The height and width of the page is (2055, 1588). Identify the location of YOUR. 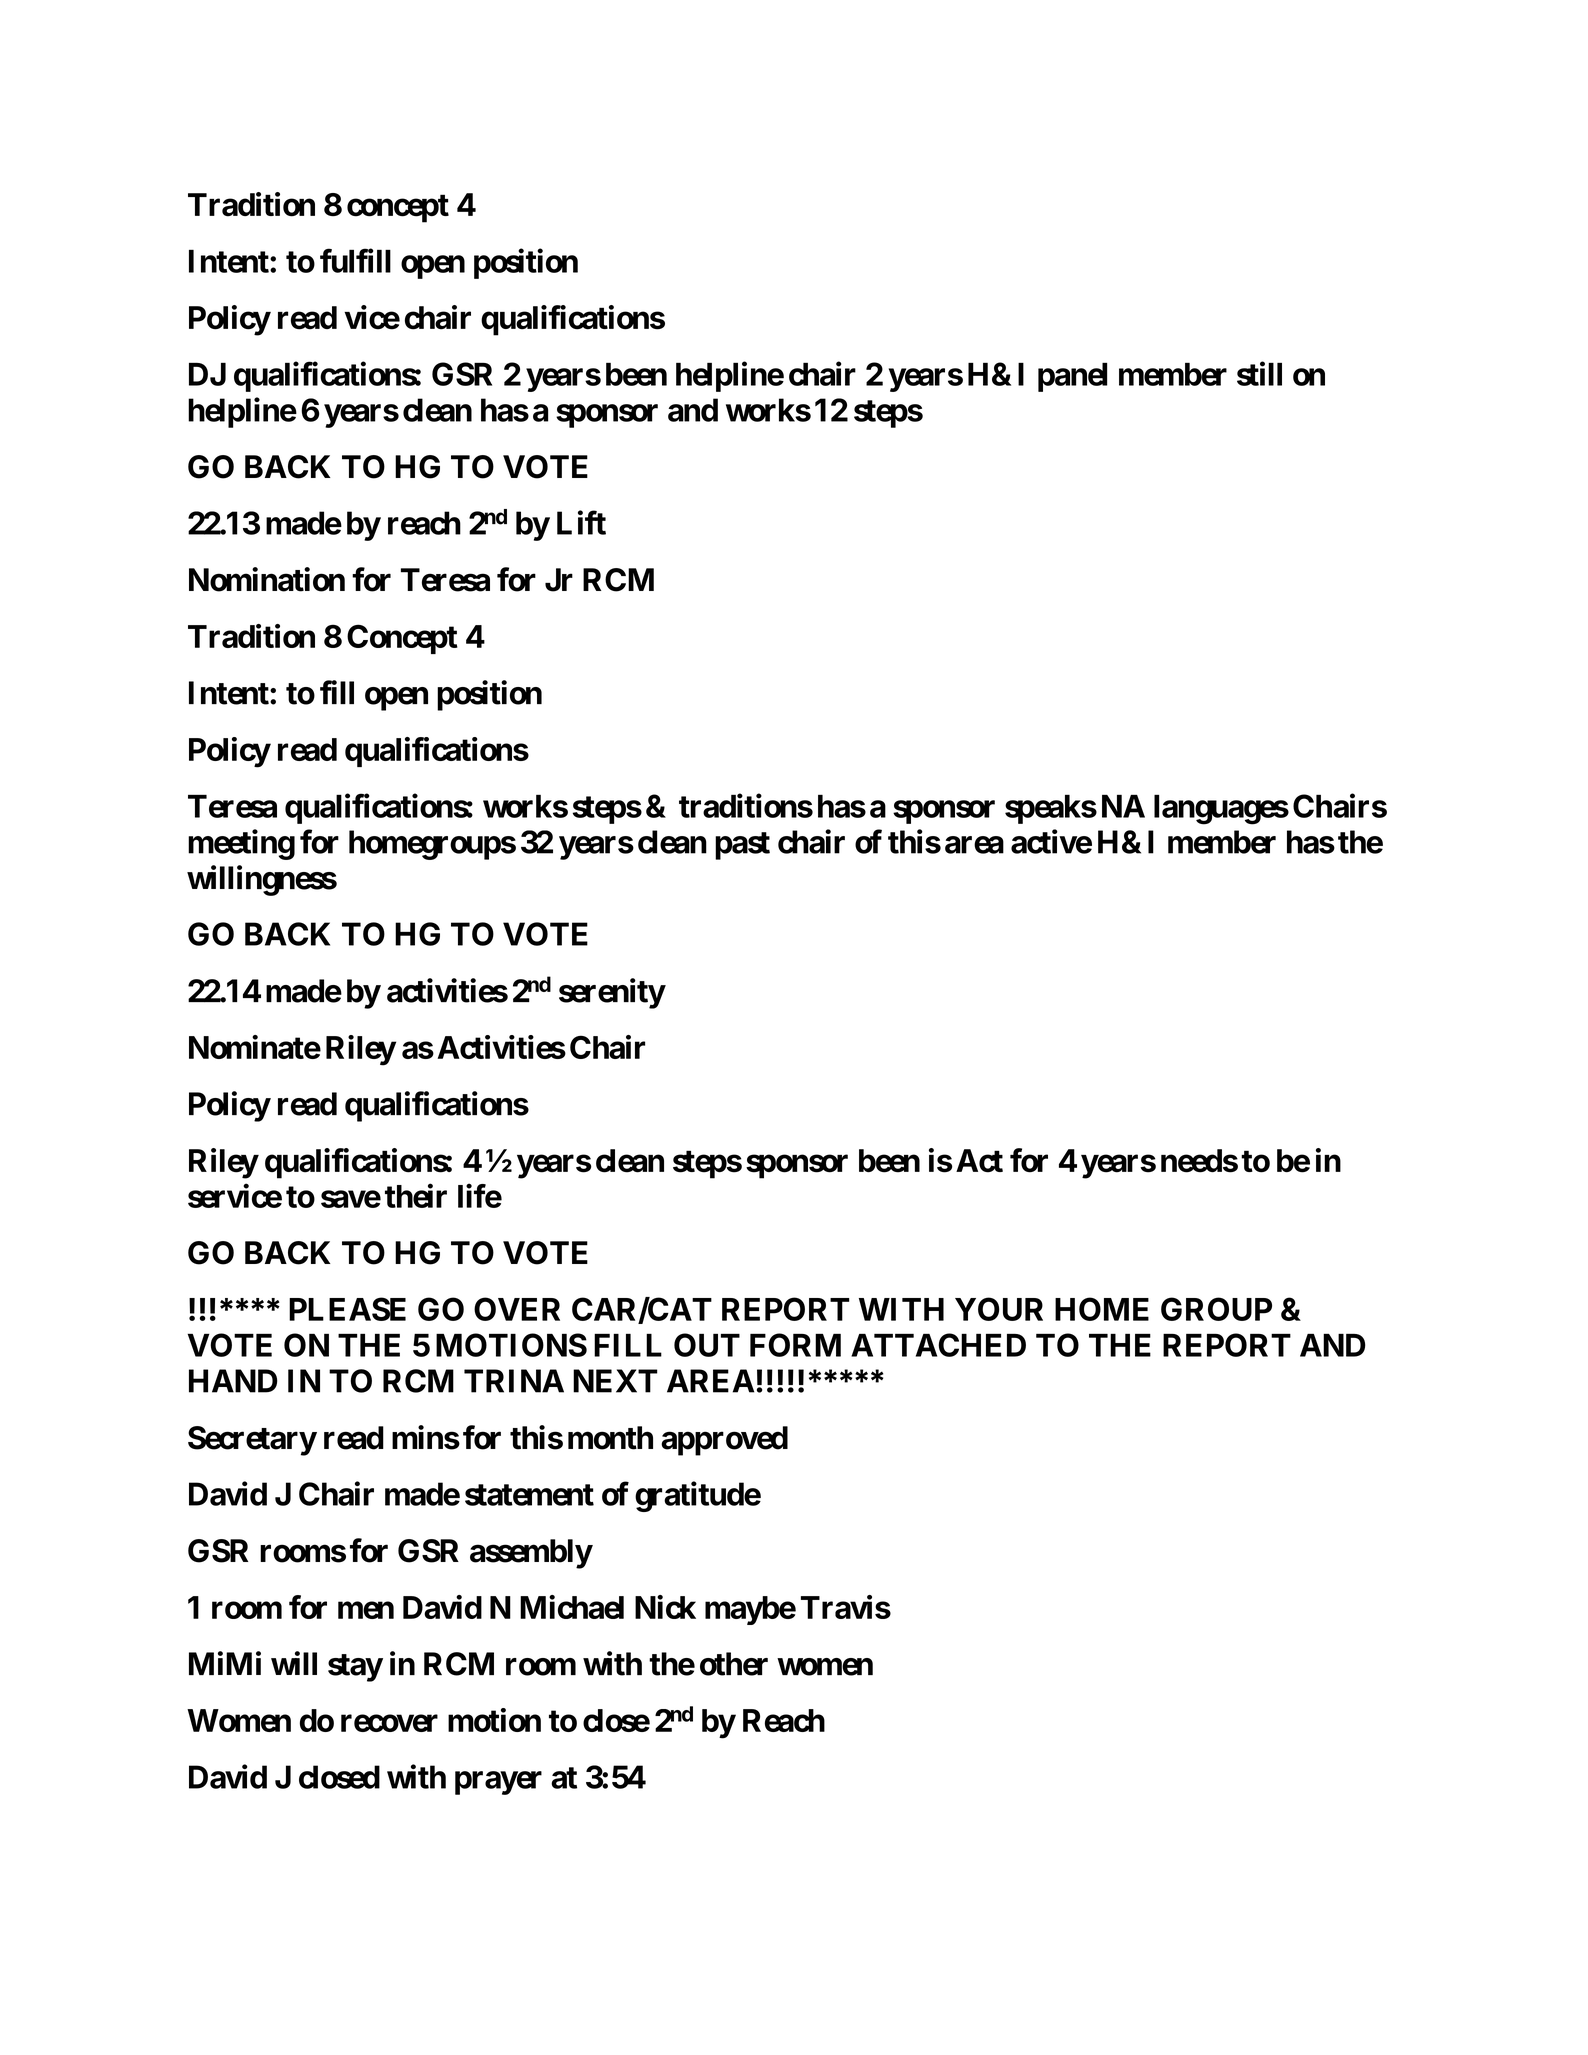
(999, 1309).
